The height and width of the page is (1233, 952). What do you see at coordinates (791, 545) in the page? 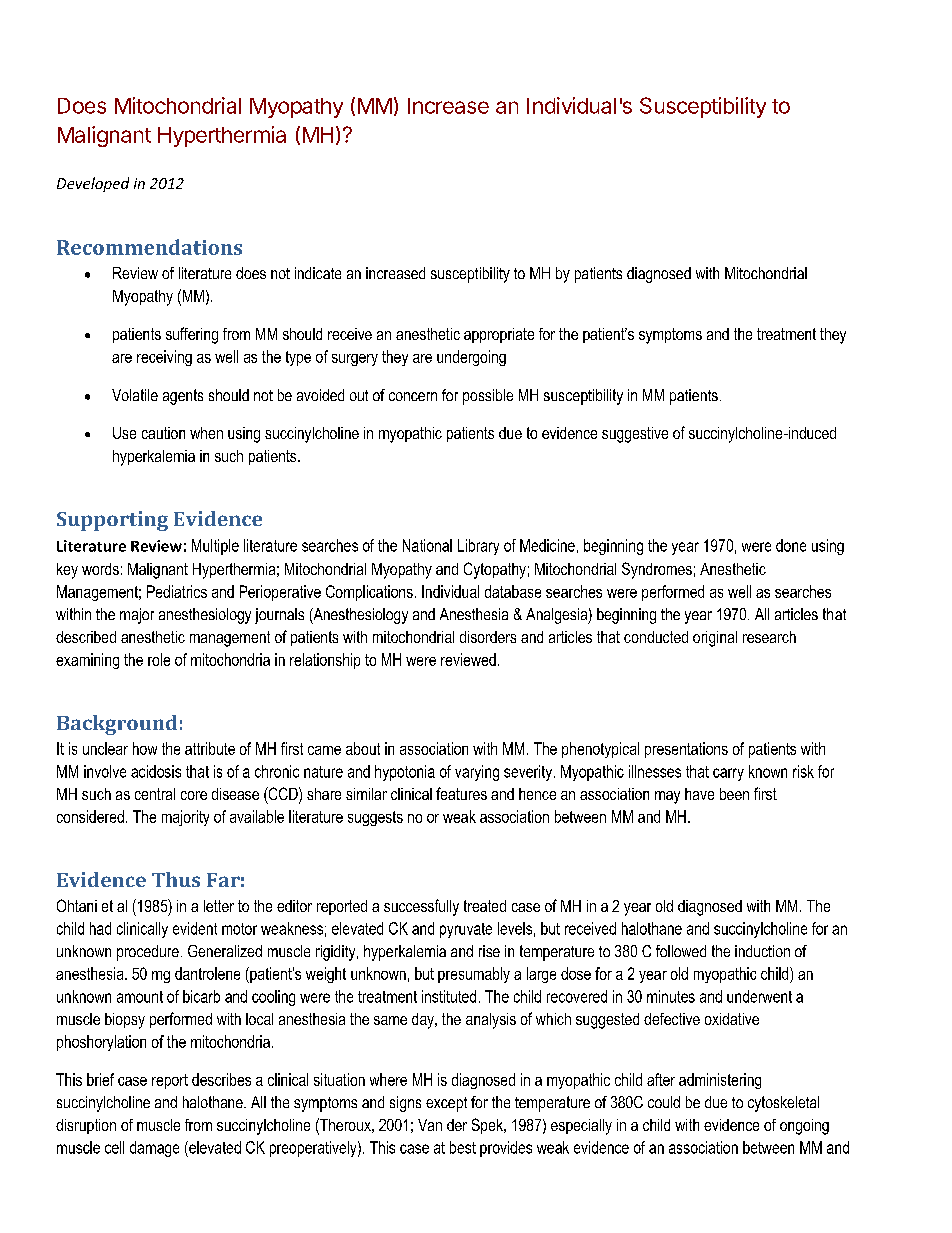
I see `done` at bounding box center [791, 545].
